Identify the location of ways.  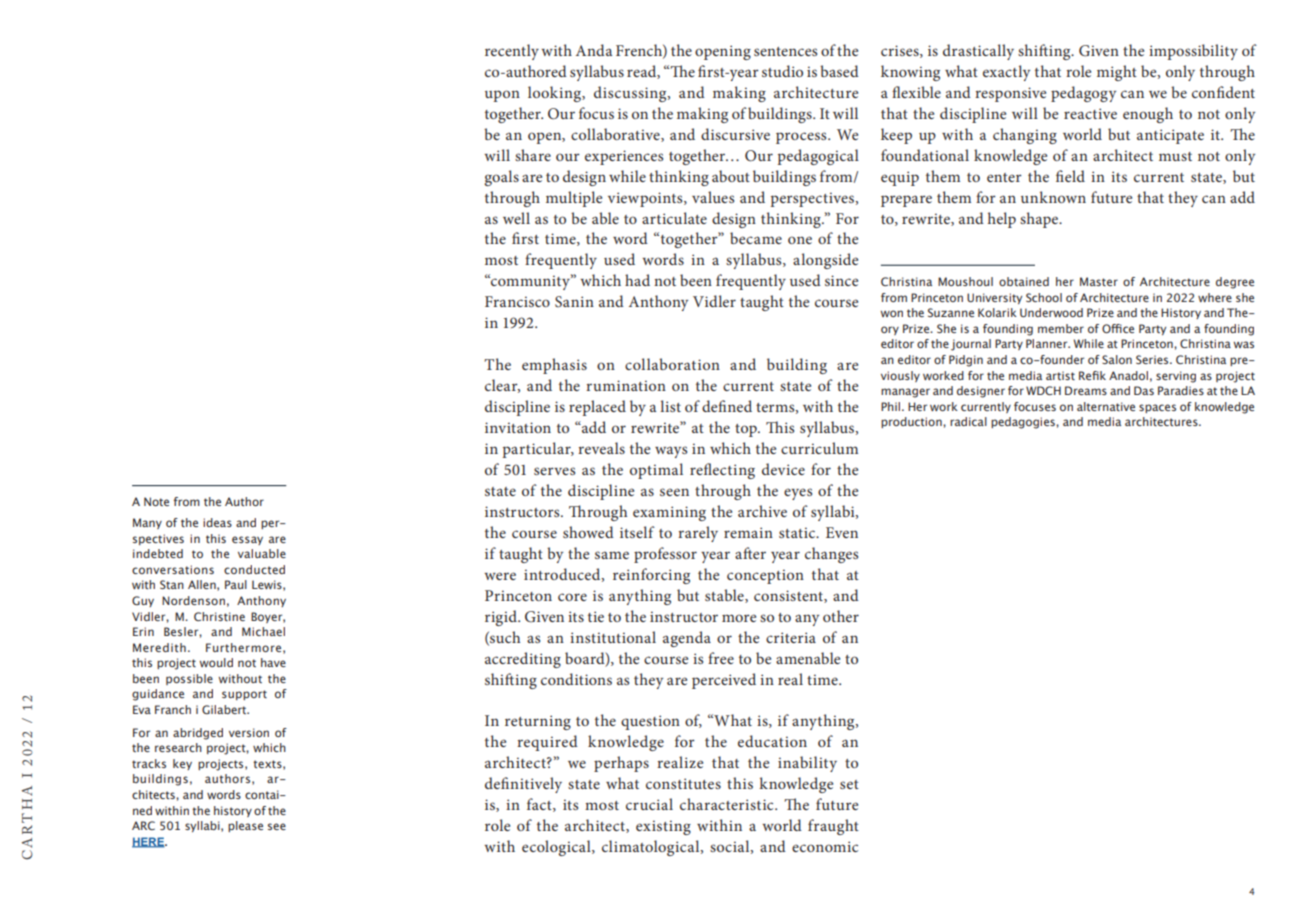
(671, 452).
